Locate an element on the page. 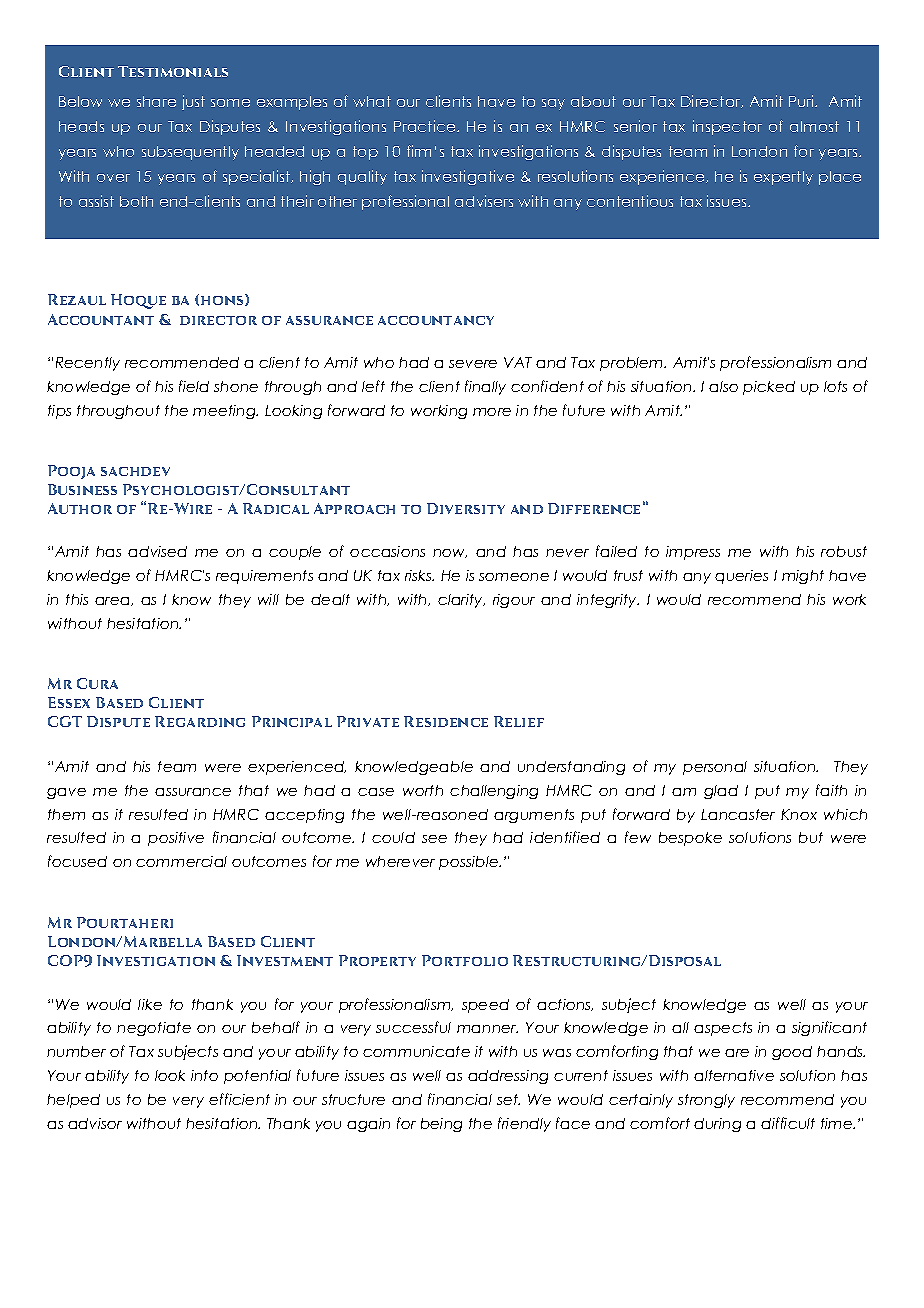 Image resolution: width=924 pixels, height=1308 pixels. clarity is located at coordinates (461, 601).
